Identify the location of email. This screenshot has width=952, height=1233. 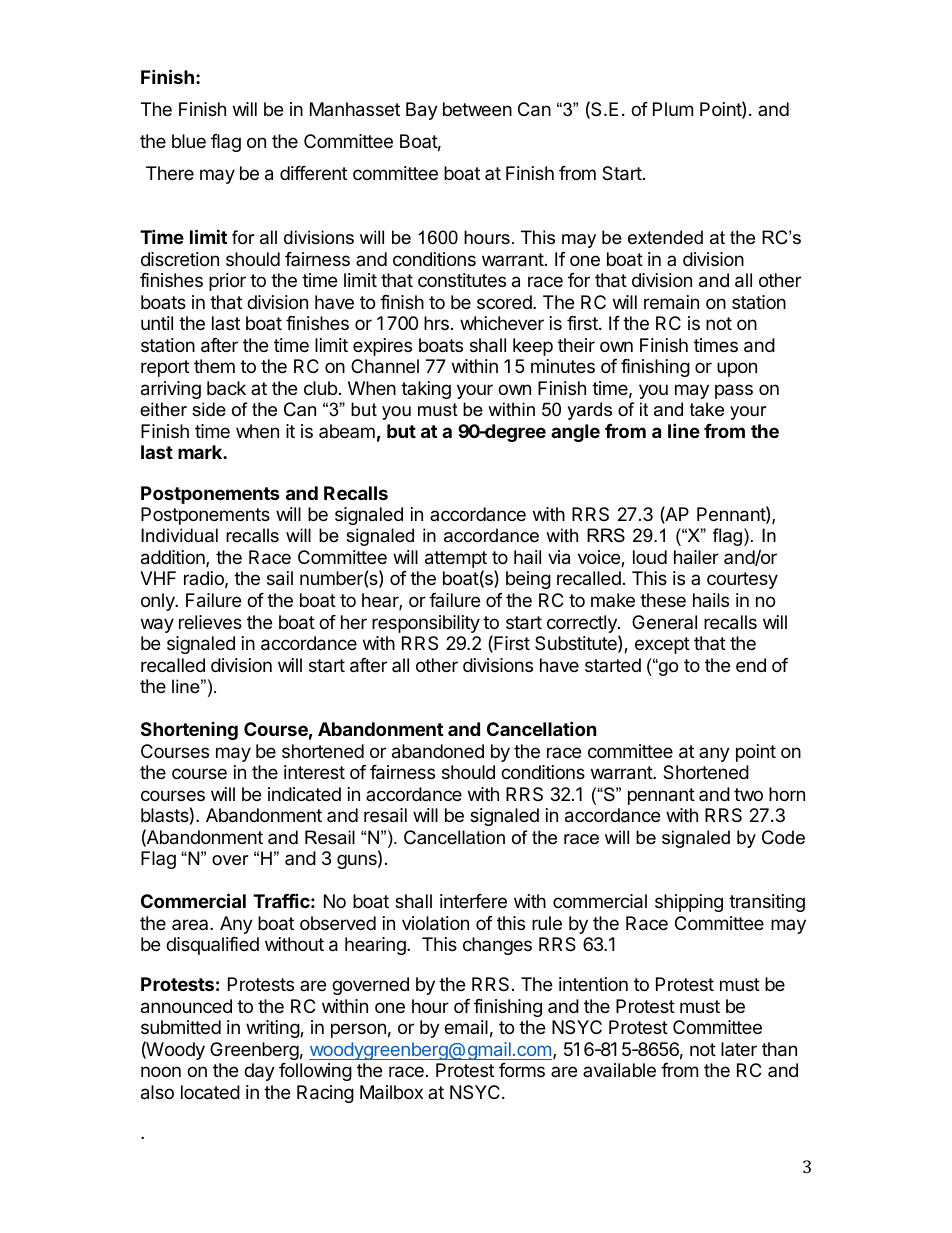
(466, 1027).
